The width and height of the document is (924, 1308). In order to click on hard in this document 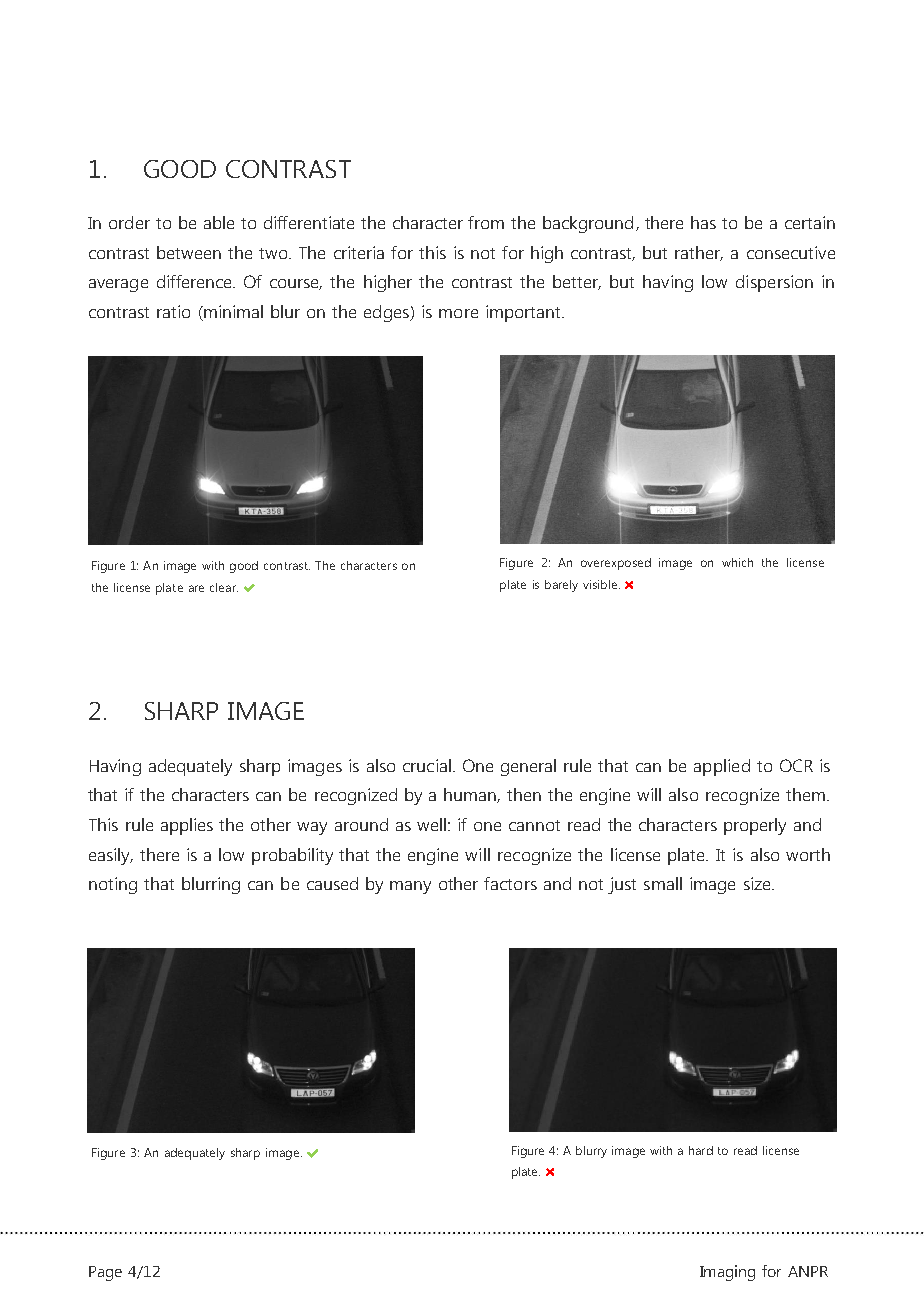, I will do `click(701, 1150)`.
